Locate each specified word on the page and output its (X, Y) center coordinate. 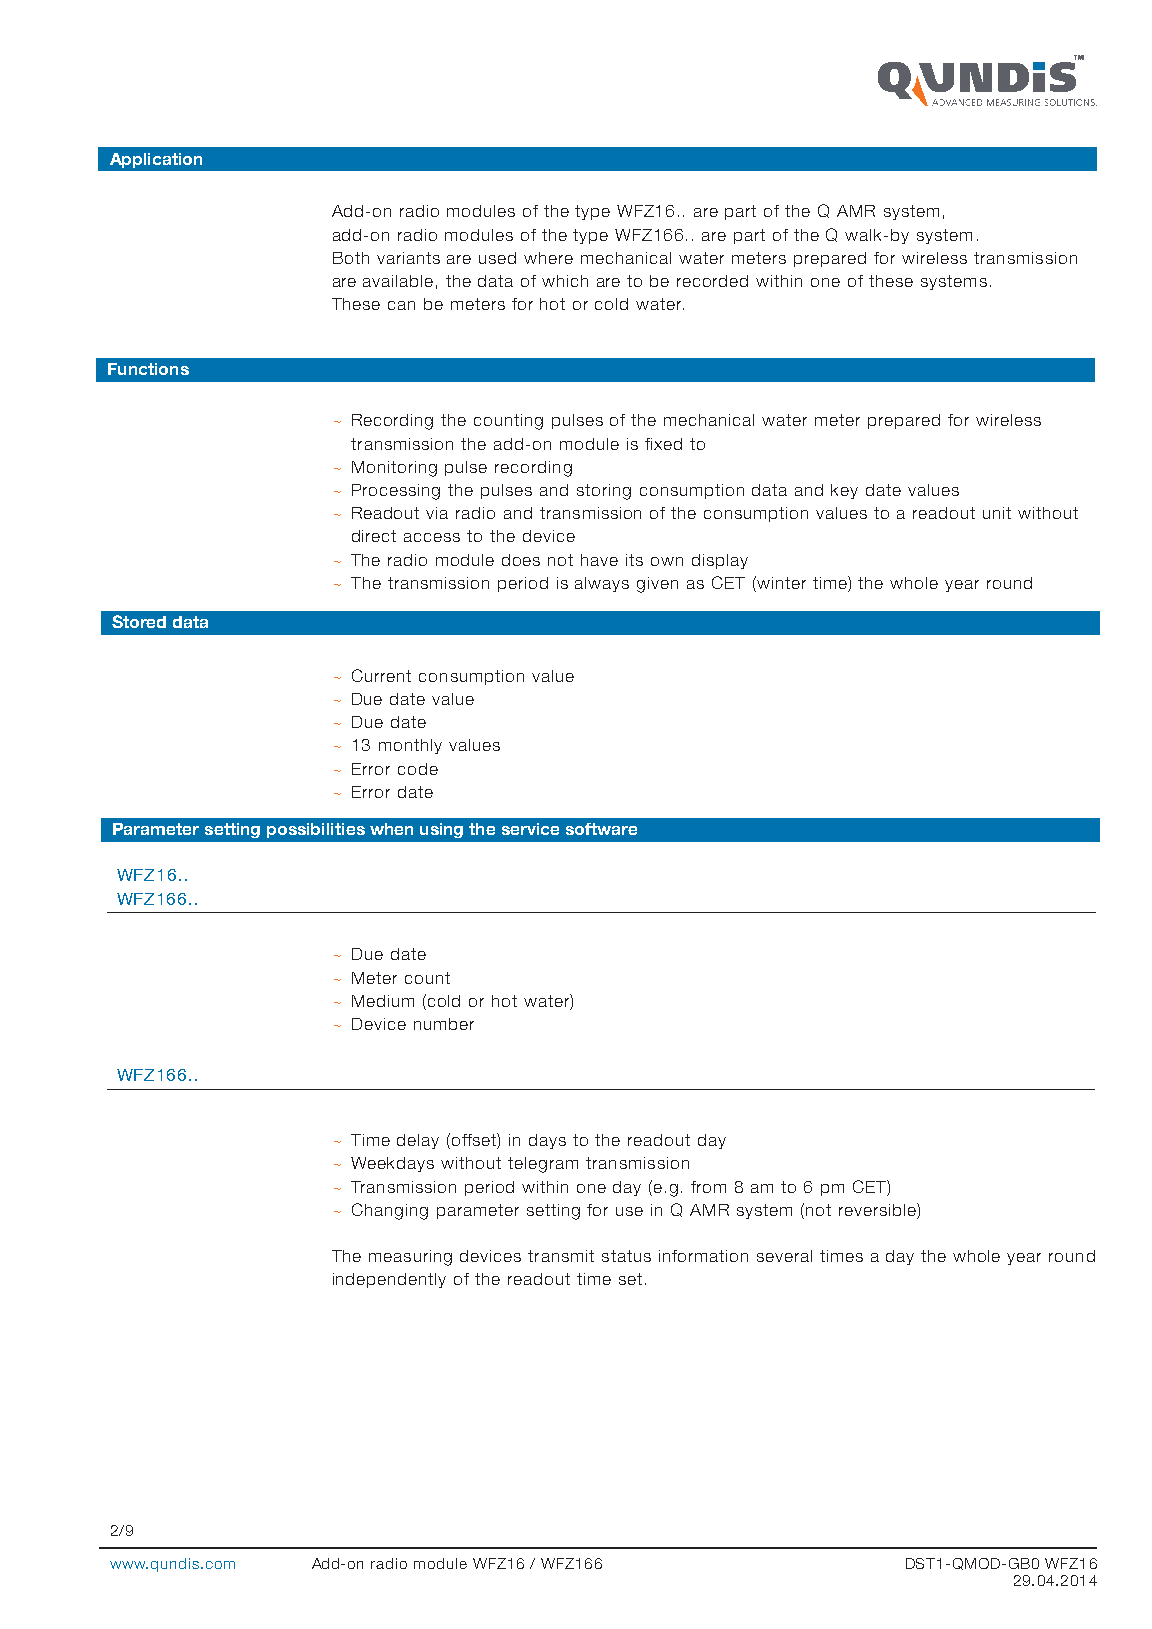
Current (381, 675)
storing (604, 492)
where (548, 258)
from (708, 1187)
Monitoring (394, 469)
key (844, 491)
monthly (410, 746)
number (444, 1024)
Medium (383, 1001)
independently (389, 1280)
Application (156, 160)
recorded (712, 281)
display (720, 561)
